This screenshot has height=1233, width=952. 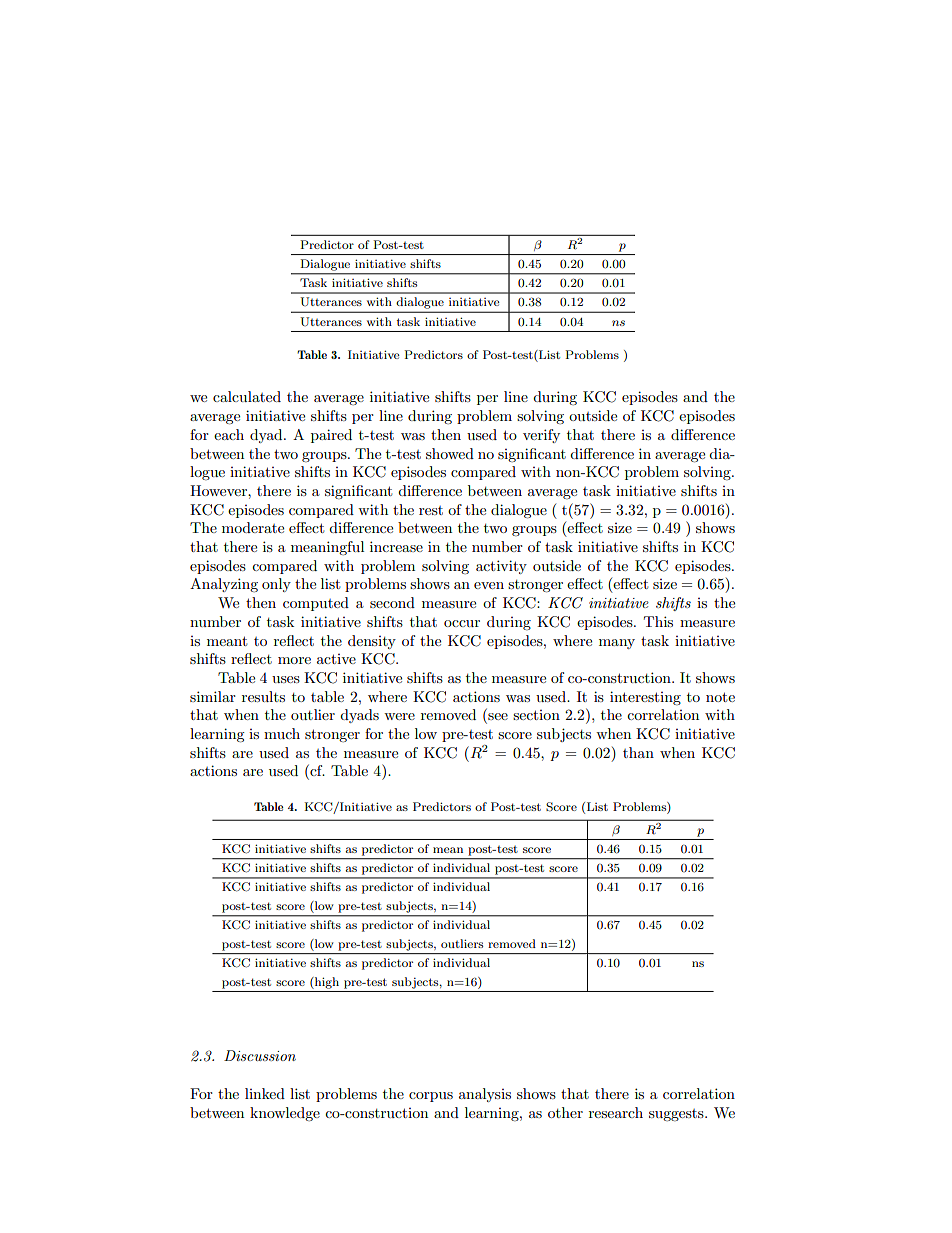 What do you see at coordinates (638, 752) in the screenshot?
I see `than` at bounding box center [638, 752].
